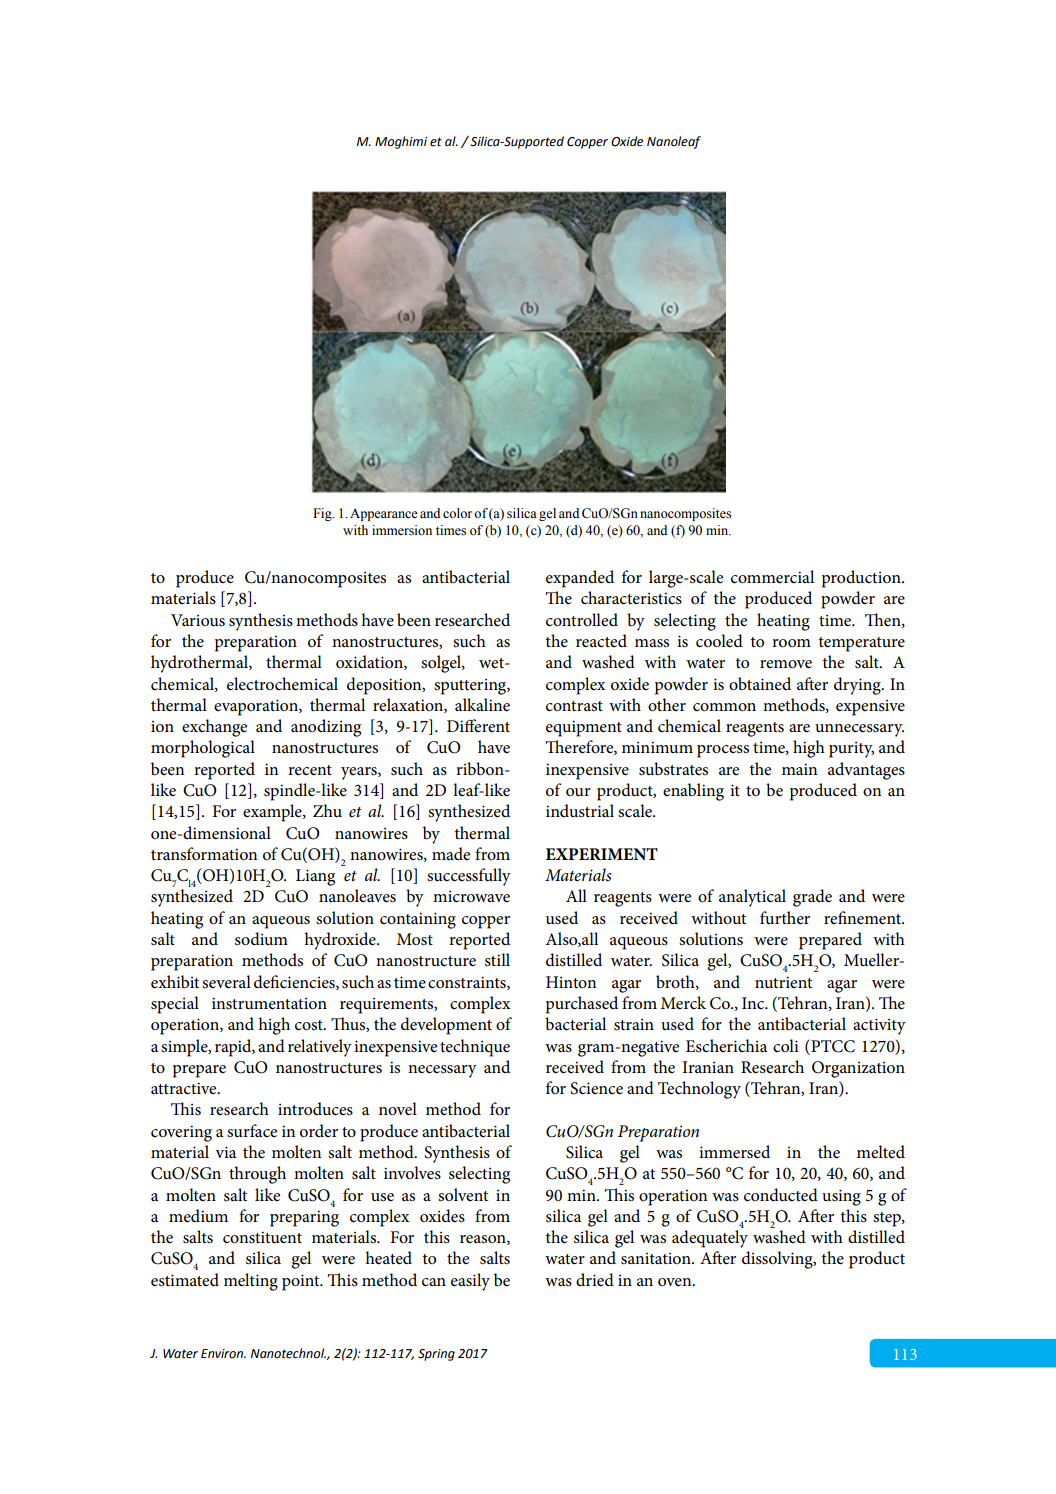 Image resolution: width=1056 pixels, height=1494 pixels. Describe the element at coordinates (858, 1069) in the document. I see `Organization` at that location.
